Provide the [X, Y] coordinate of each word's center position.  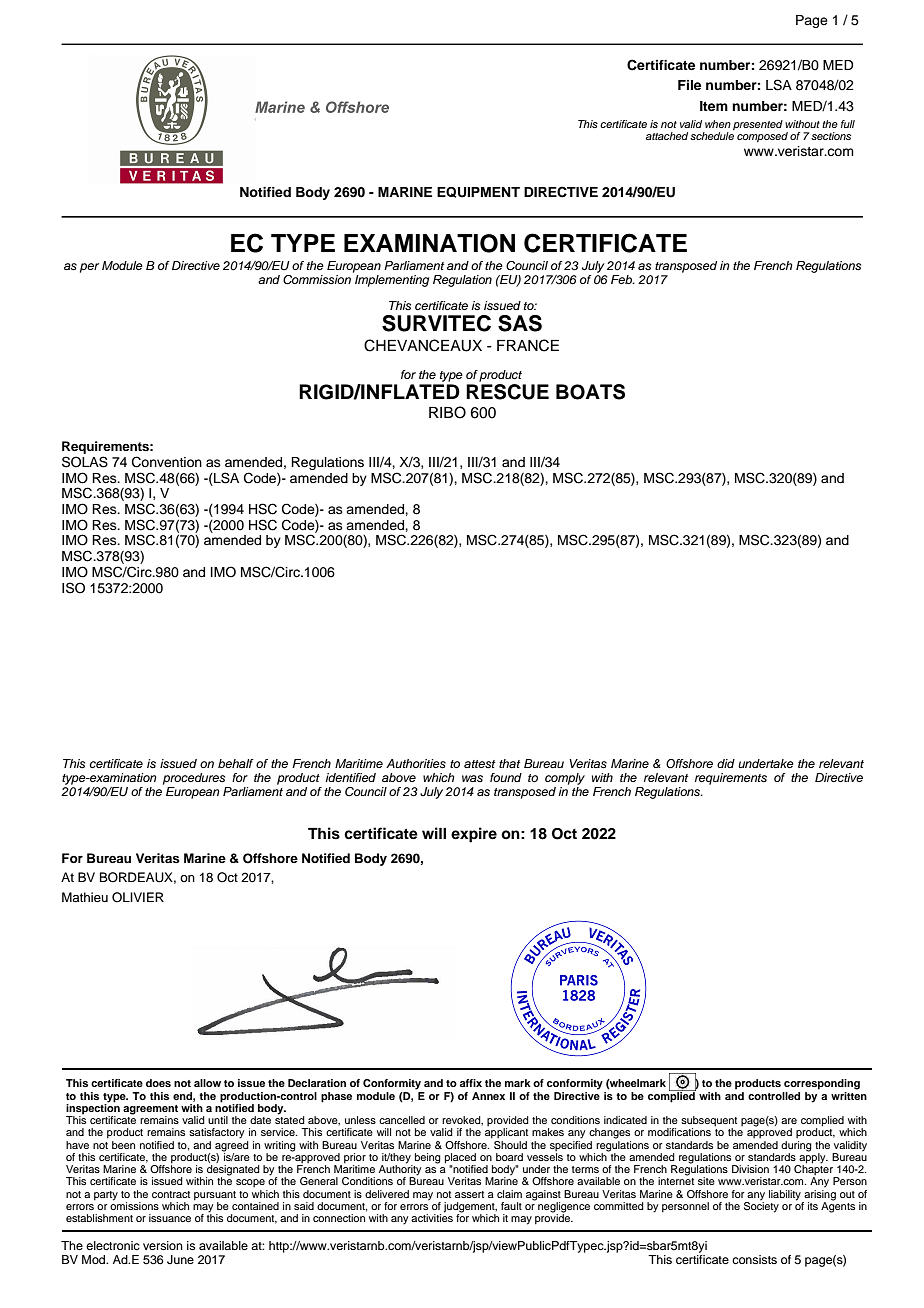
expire [474, 835]
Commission [317, 280]
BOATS [590, 392]
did [726, 763]
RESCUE [507, 392]
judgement [470, 1208]
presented [758, 125]
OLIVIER [138, 897]
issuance [170, 1218]
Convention [167, 462]
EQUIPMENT [478, 192]
